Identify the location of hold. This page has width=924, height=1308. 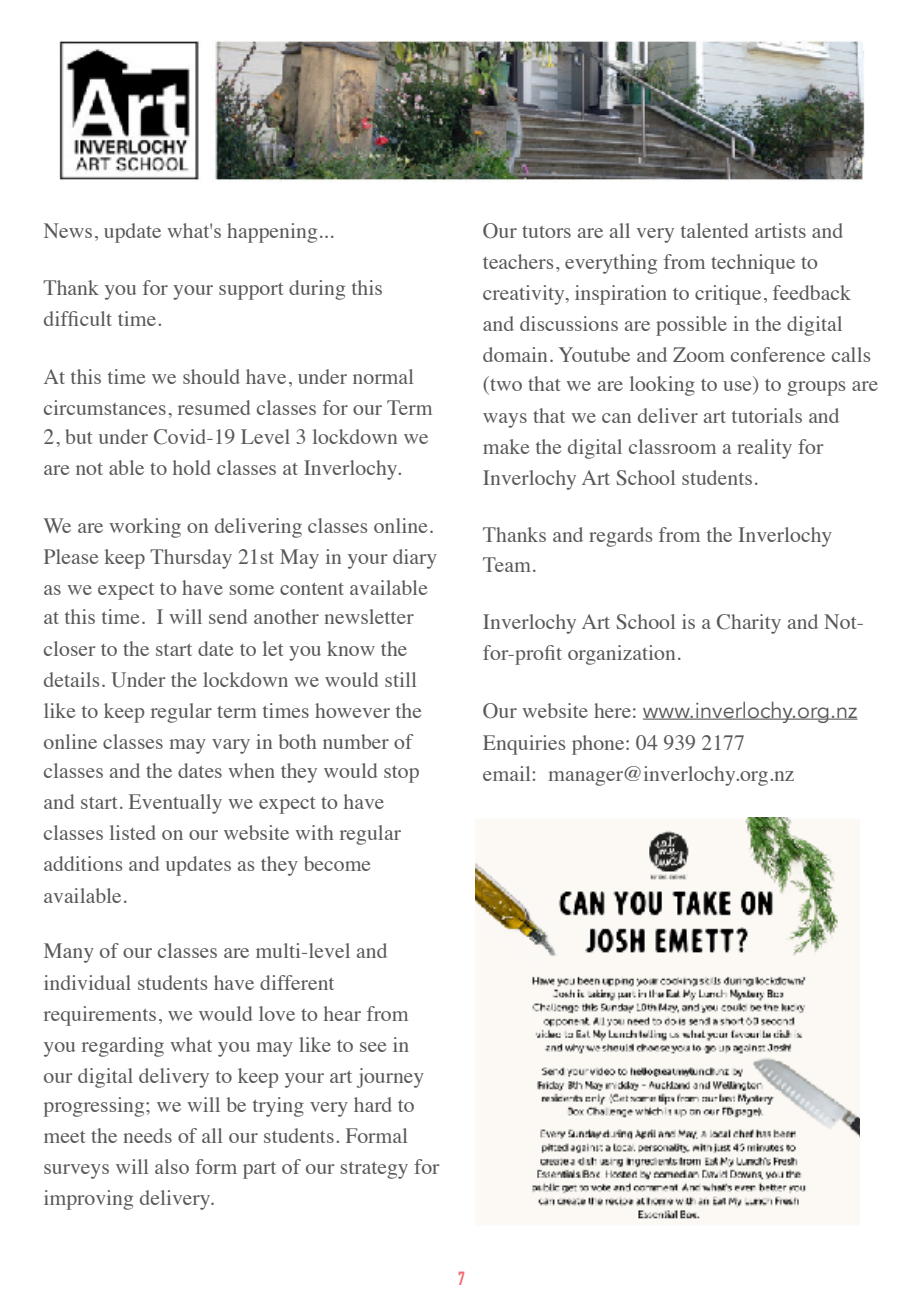
(192, 467).
